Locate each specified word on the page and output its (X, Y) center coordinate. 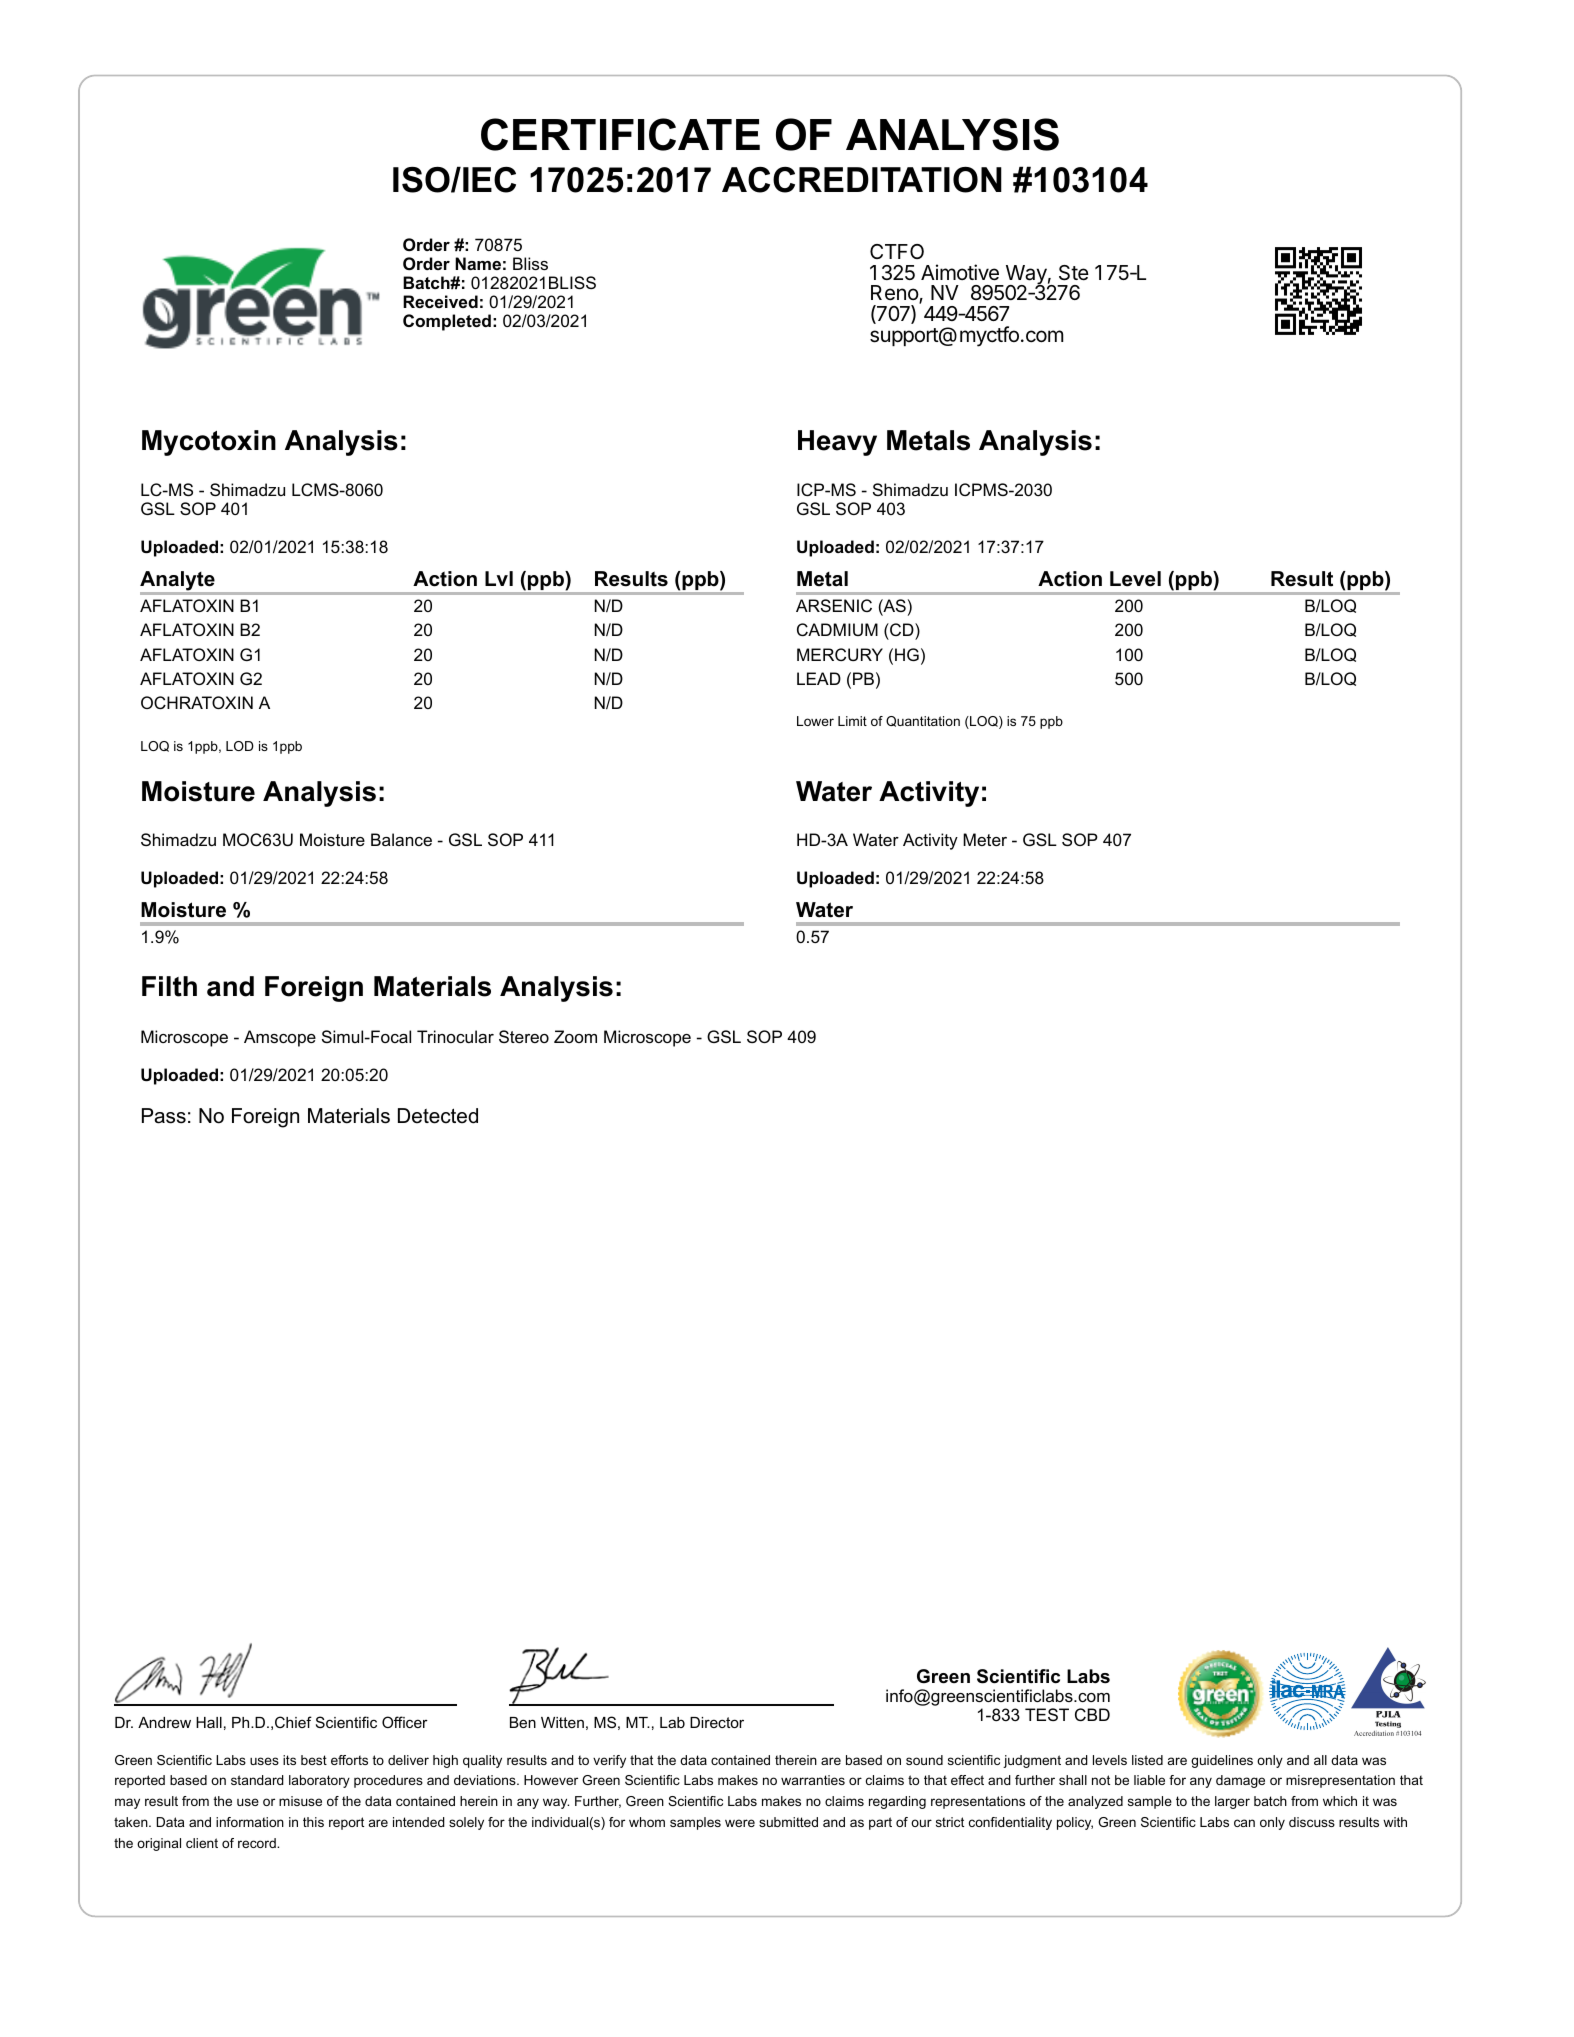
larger (1232, 1802)
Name (478, 263)
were (740, 1823)
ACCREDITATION (862, 180)
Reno (895, 294)
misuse (300, 1801)
